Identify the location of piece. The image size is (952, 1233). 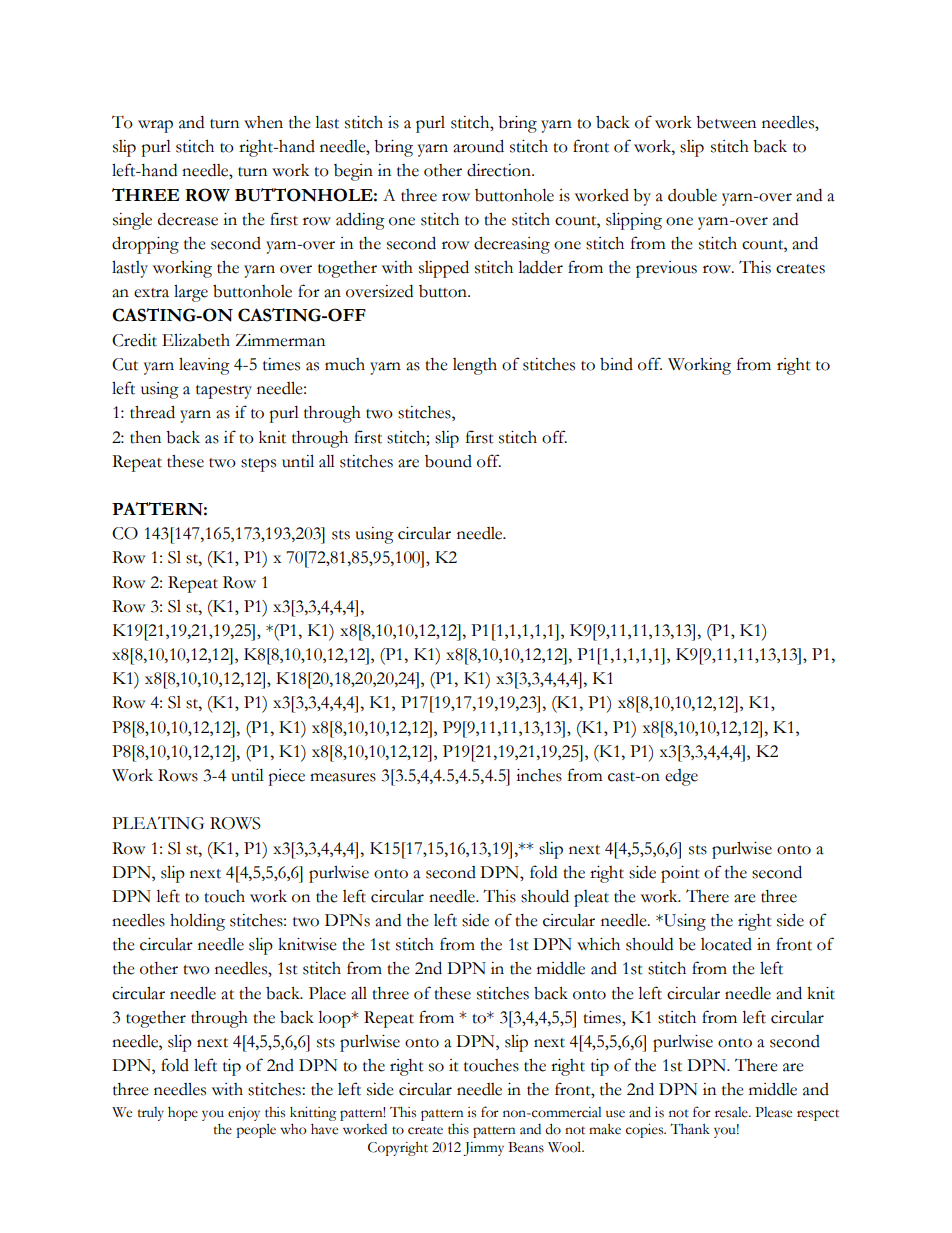
(286, 777).
